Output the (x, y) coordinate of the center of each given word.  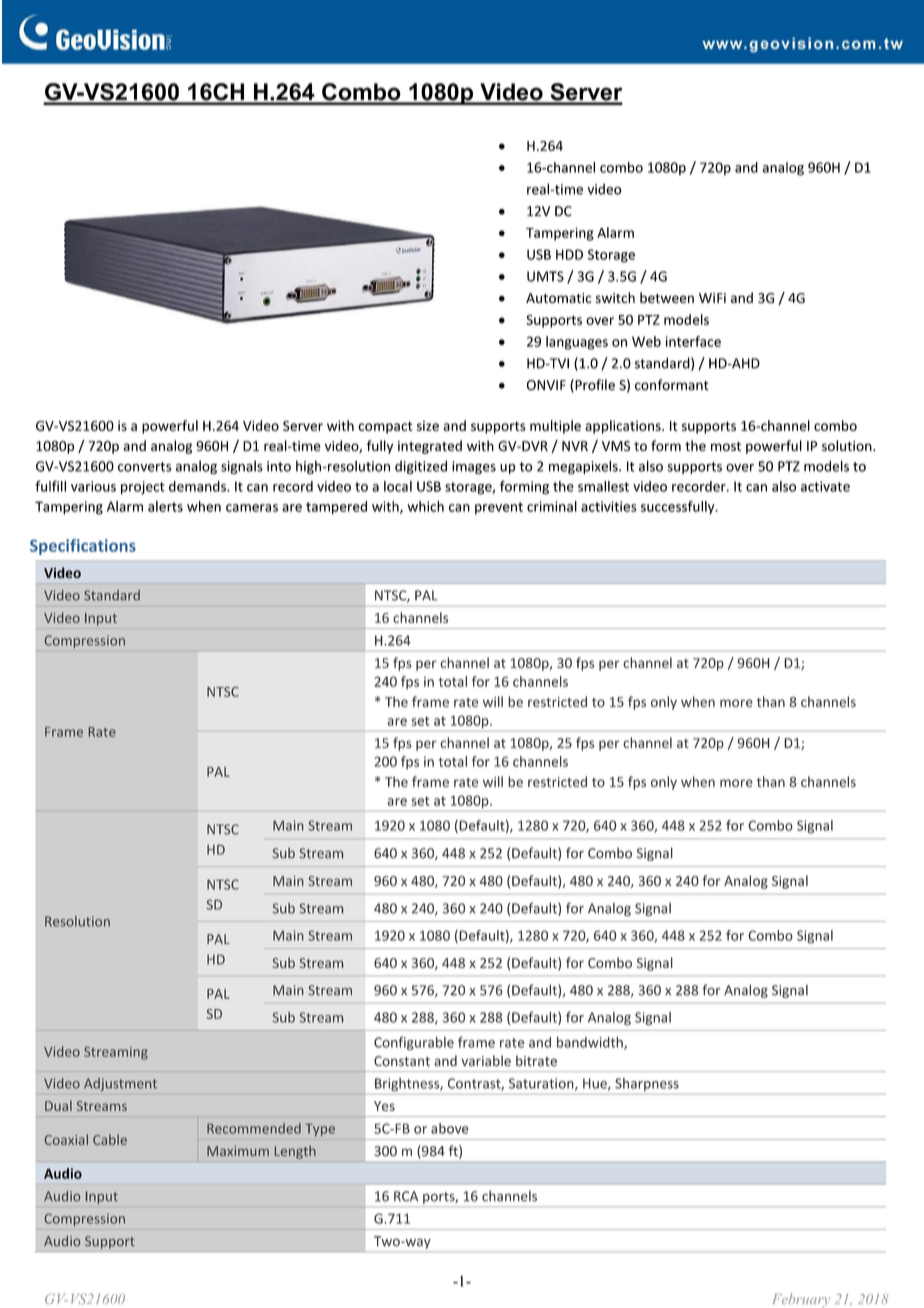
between (667, 297)
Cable (110, 1139)
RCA (406, 1196)
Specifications (83, 547)
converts (145, 467)
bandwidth (591, 1043)
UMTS (545, 276)
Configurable (414, 1043)
